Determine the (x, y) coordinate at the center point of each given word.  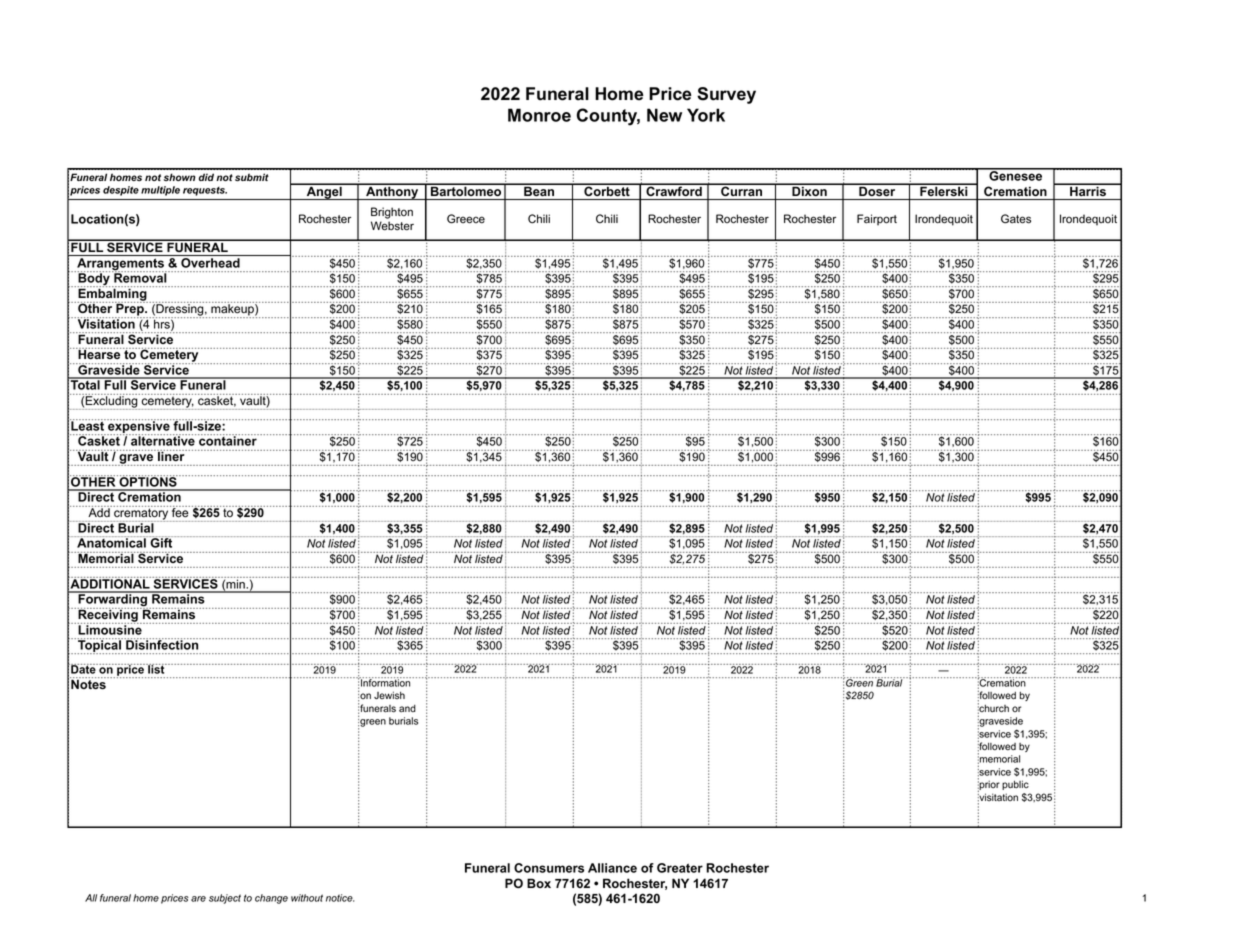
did (206, 177)
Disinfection (162, 644)
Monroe (539, 115)
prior (989, 785)
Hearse (98, 353)
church (993, 708)
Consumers (549, 868)
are (198, 899)
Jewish (389, 695)
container (228, 440)
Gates (1016, 219)
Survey (726, 95)
